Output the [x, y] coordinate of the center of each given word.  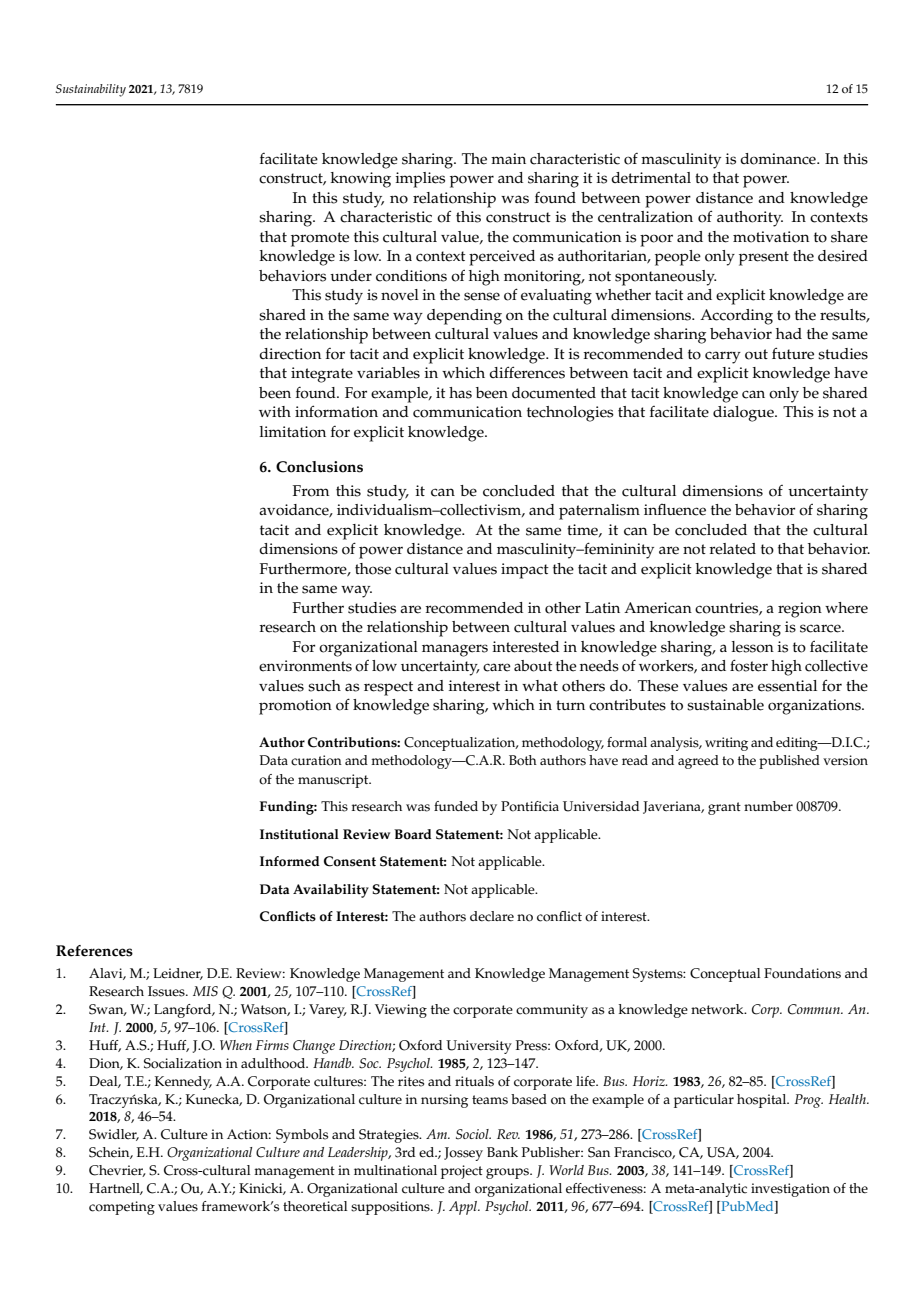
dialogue [744, 414]
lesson [753, 647]
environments [305, 666]
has [460, 393]
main [508, 158]
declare [492, 916]
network [718, 1009]
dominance [779, 159]
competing [122, 1208]
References [94, 951]
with [275, 411]
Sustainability [91, 90]
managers [455, 650]
